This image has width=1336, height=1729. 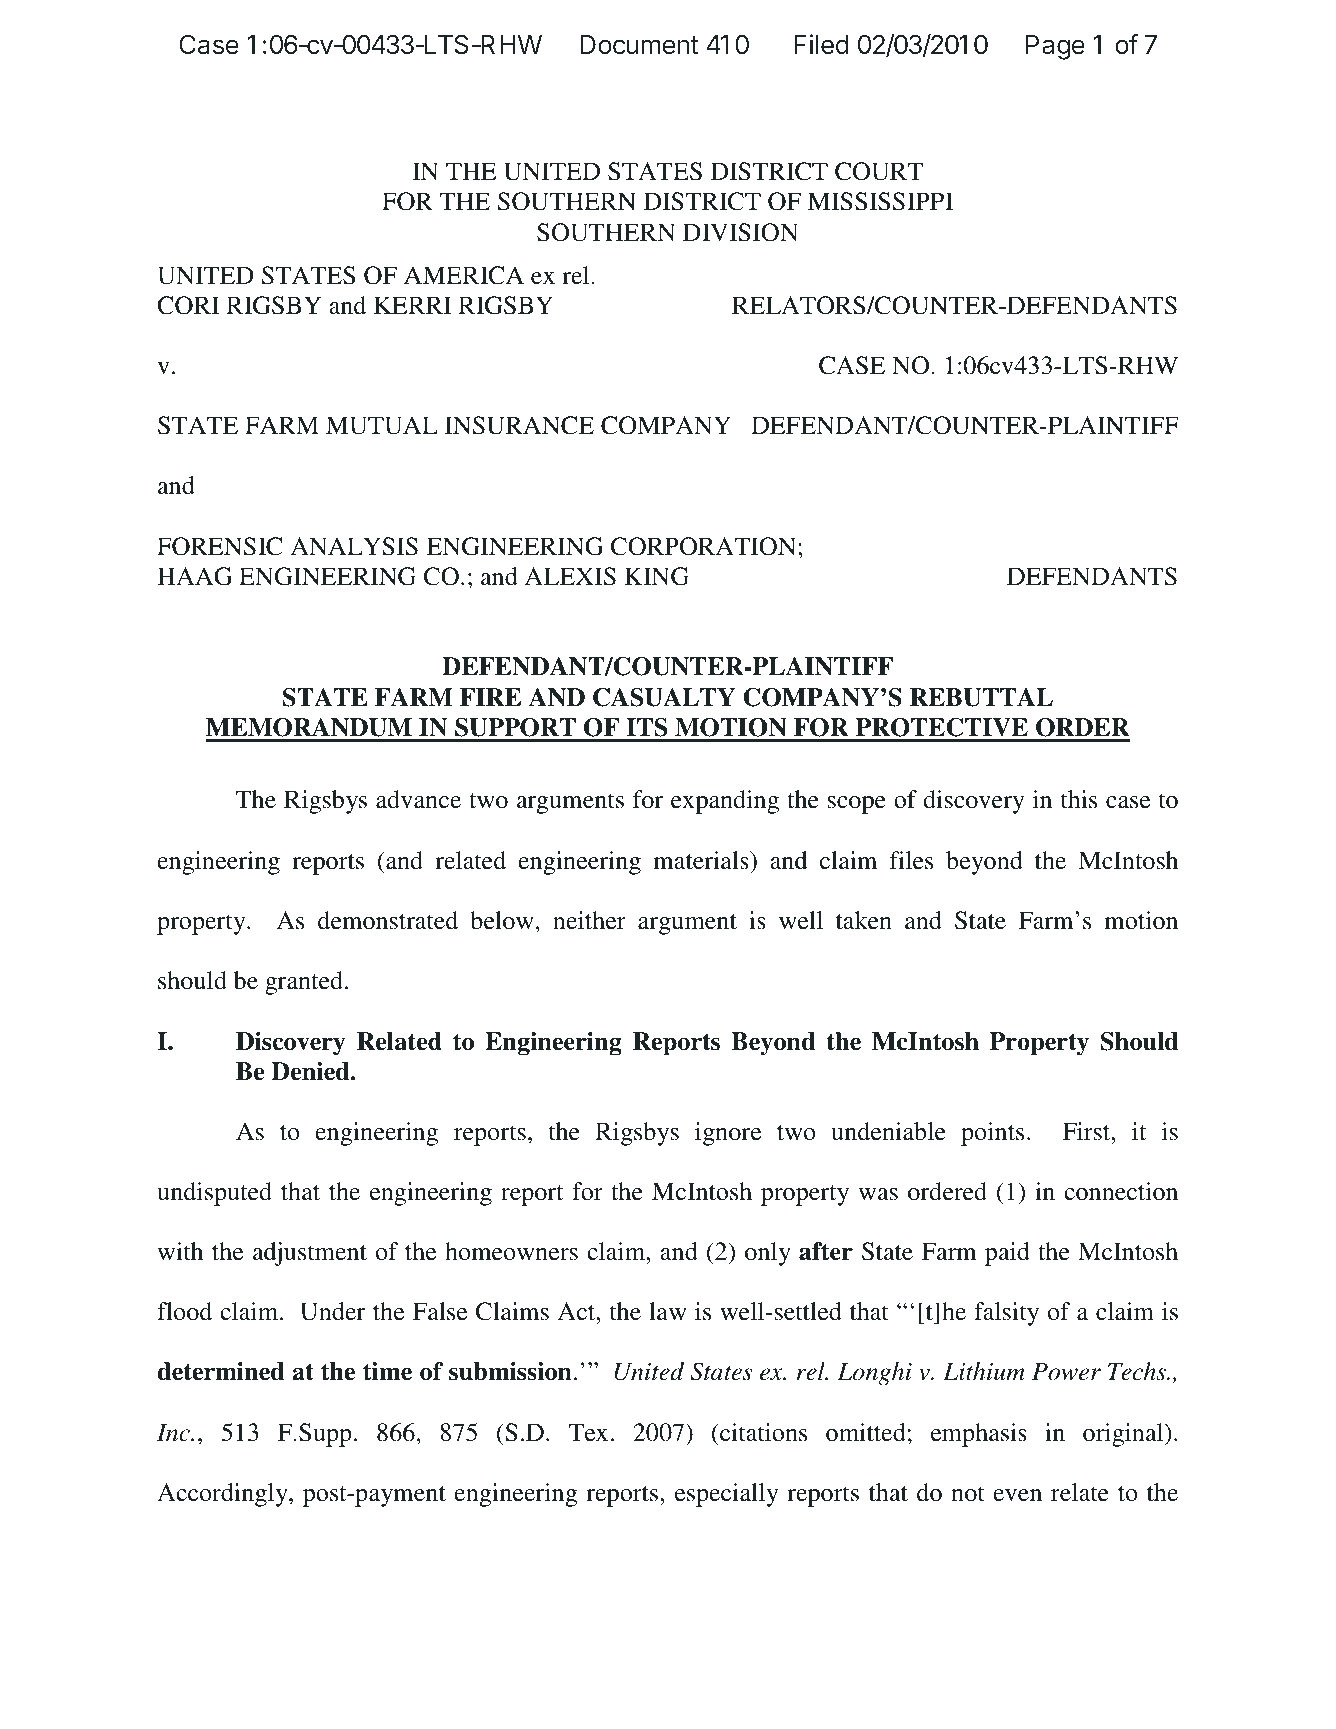 I want to click on Tex, so click(x=588, y=1432).
